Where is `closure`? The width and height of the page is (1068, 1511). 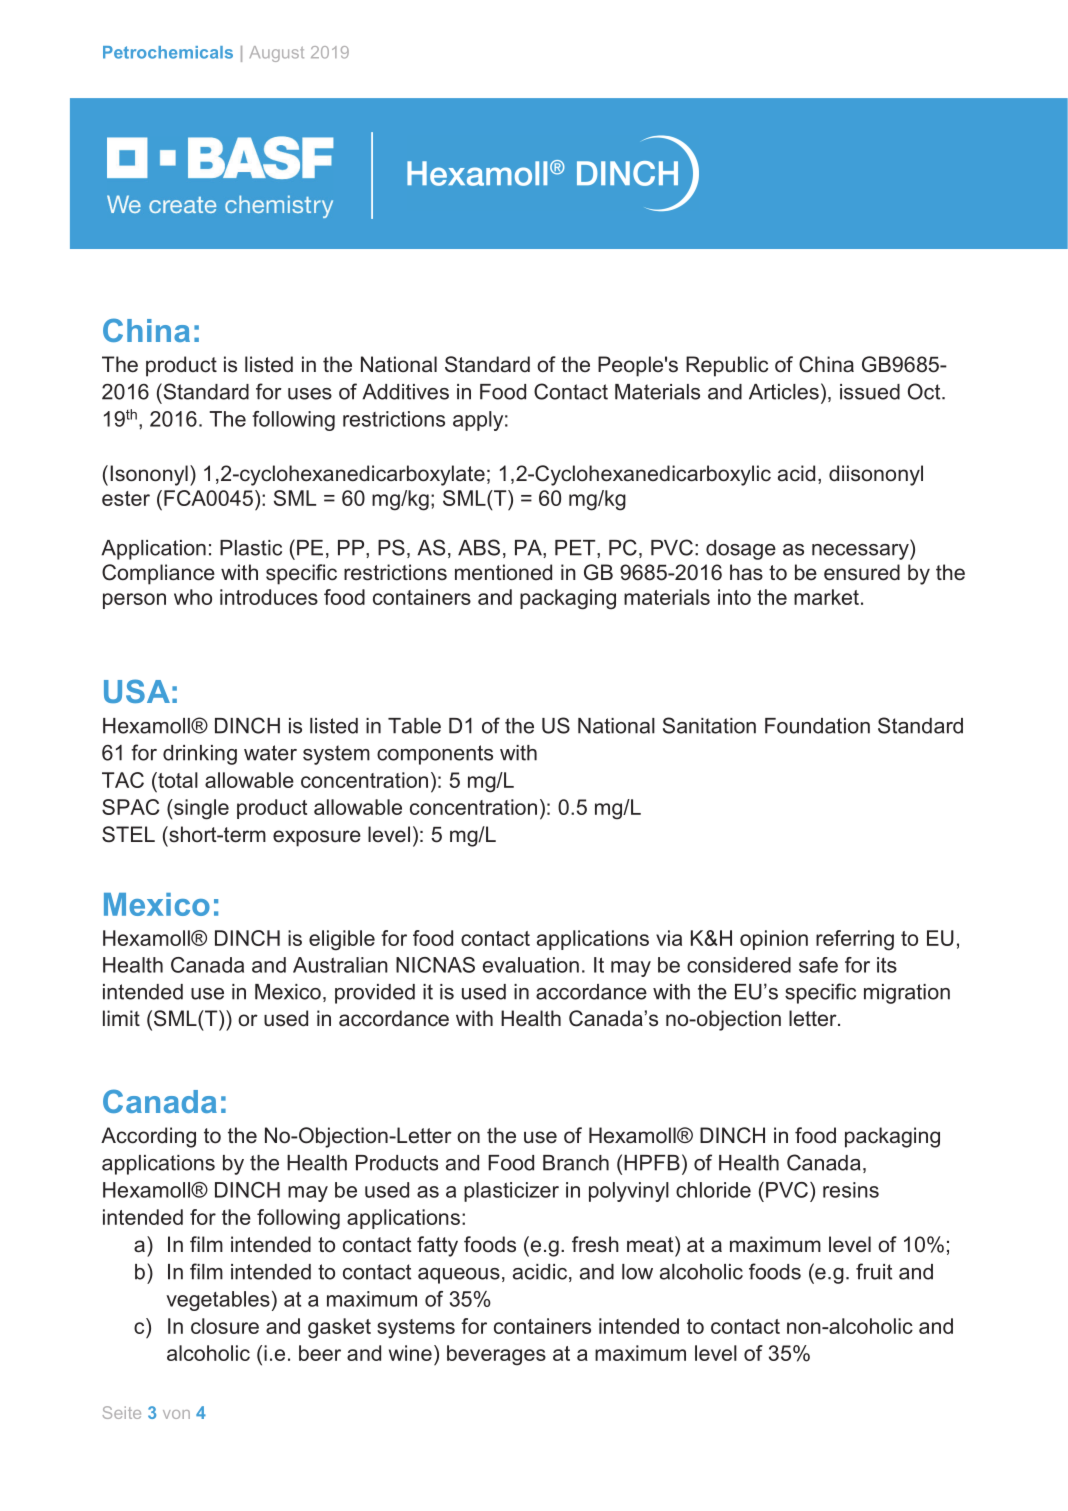 closure is located at coordinates (225, 1326).
